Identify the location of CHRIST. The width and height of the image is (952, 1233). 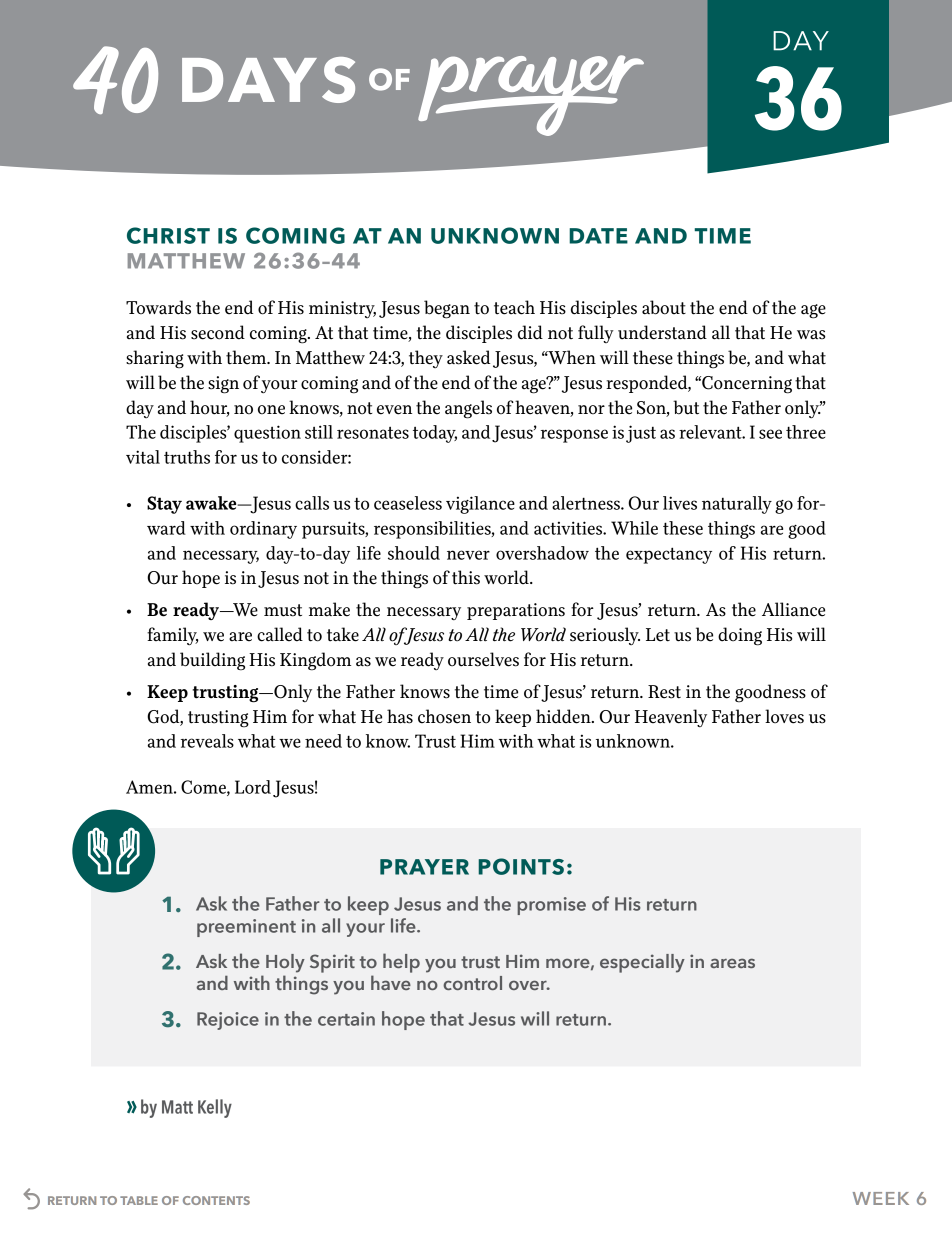
(168, 235).
